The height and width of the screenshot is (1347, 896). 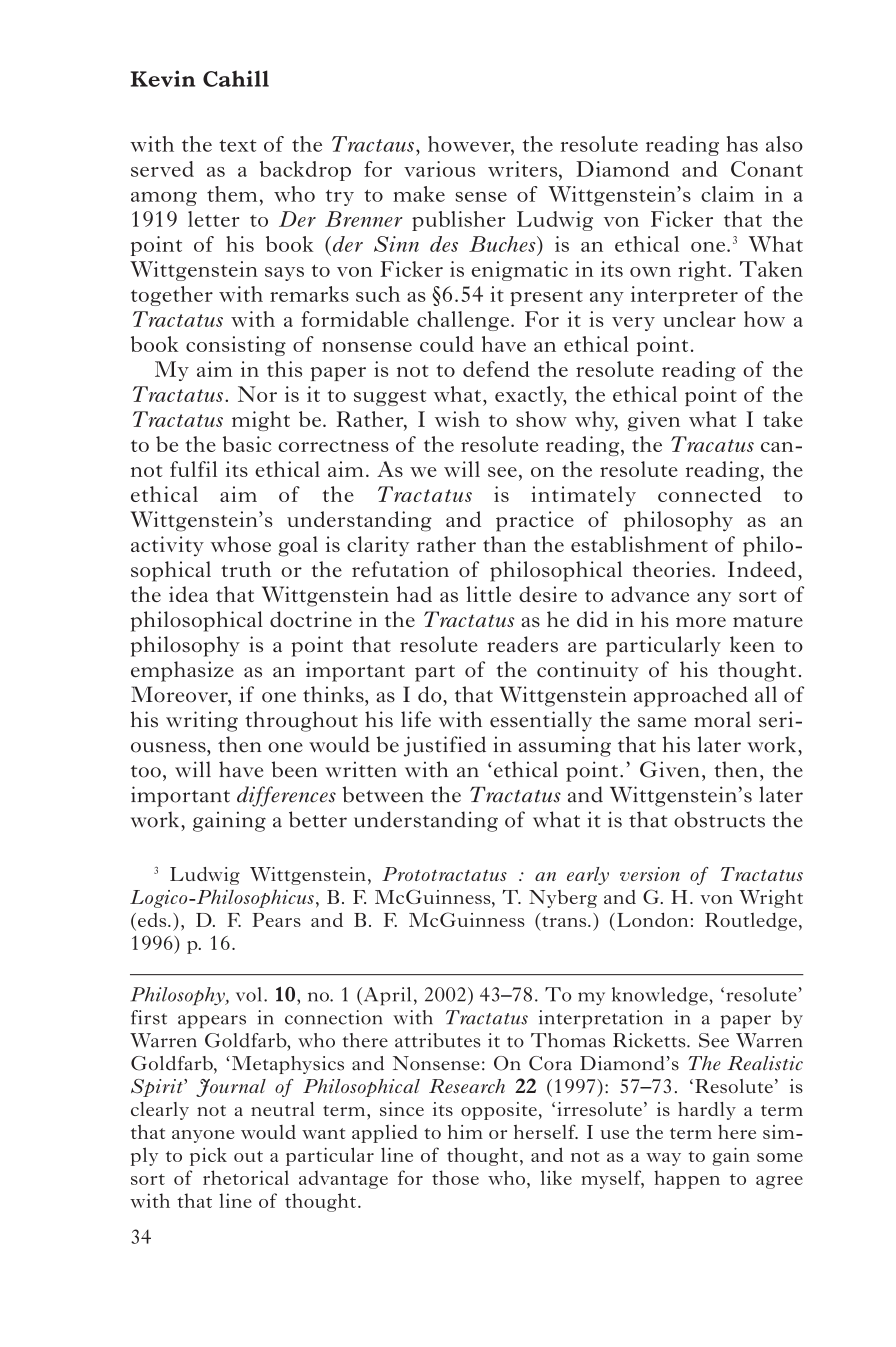 What do you see at coordinates (784, 144) in the screenshot?
I see `also` at bounding box center [784, 144].
